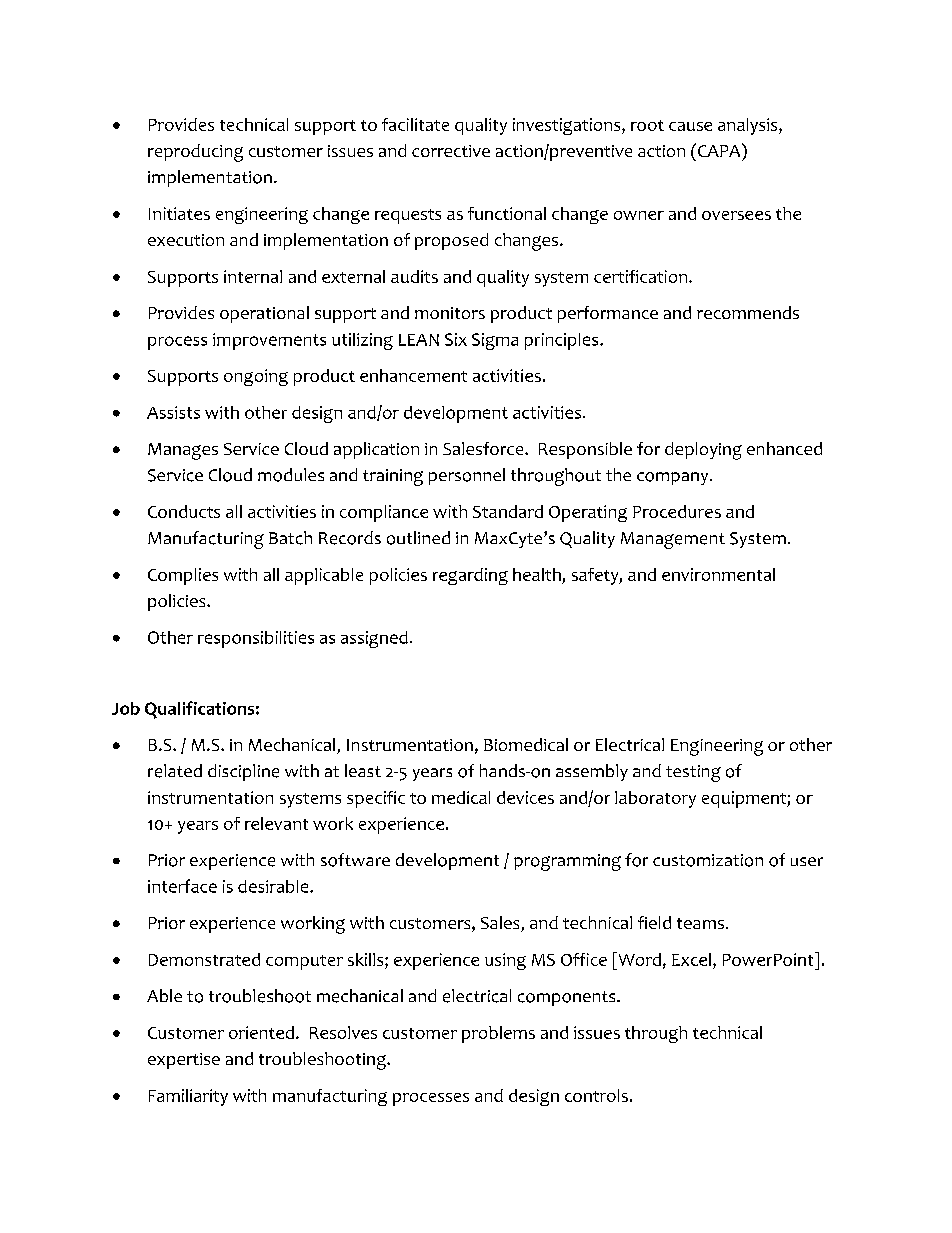 Image resolution: width=952 pixels, height=1233 pixels. Describe the element at coordinates (413, 375) in the screenshot. I see `enhancement` at that location.
